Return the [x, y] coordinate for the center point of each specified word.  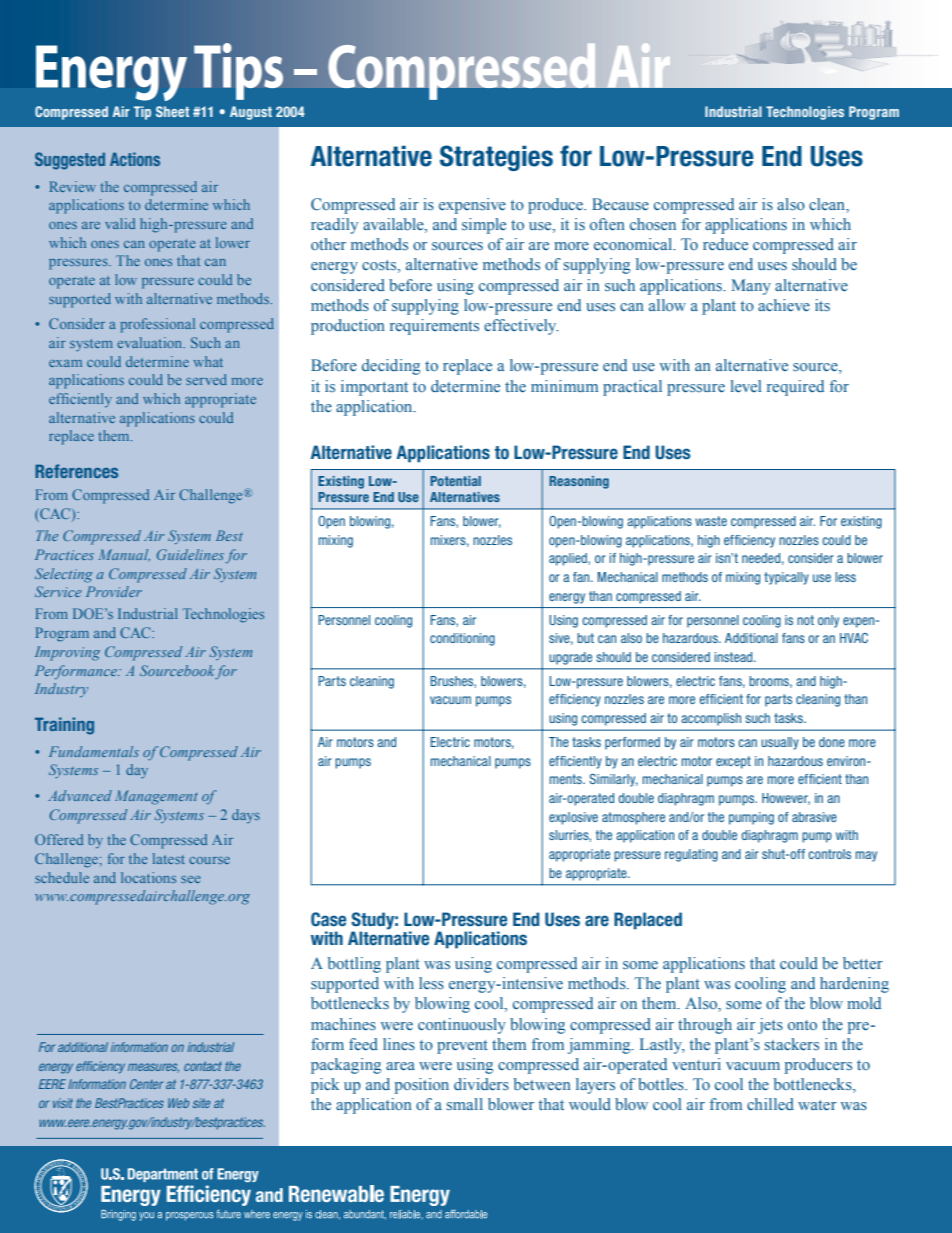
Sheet [172, 111]
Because [620, 204]
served [206, 379]
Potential [455, 481]
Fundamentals [94, 751]
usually [780, 743]
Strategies [496, 158]
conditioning [462, 639]
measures [153, 1068]
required [795, 388]
